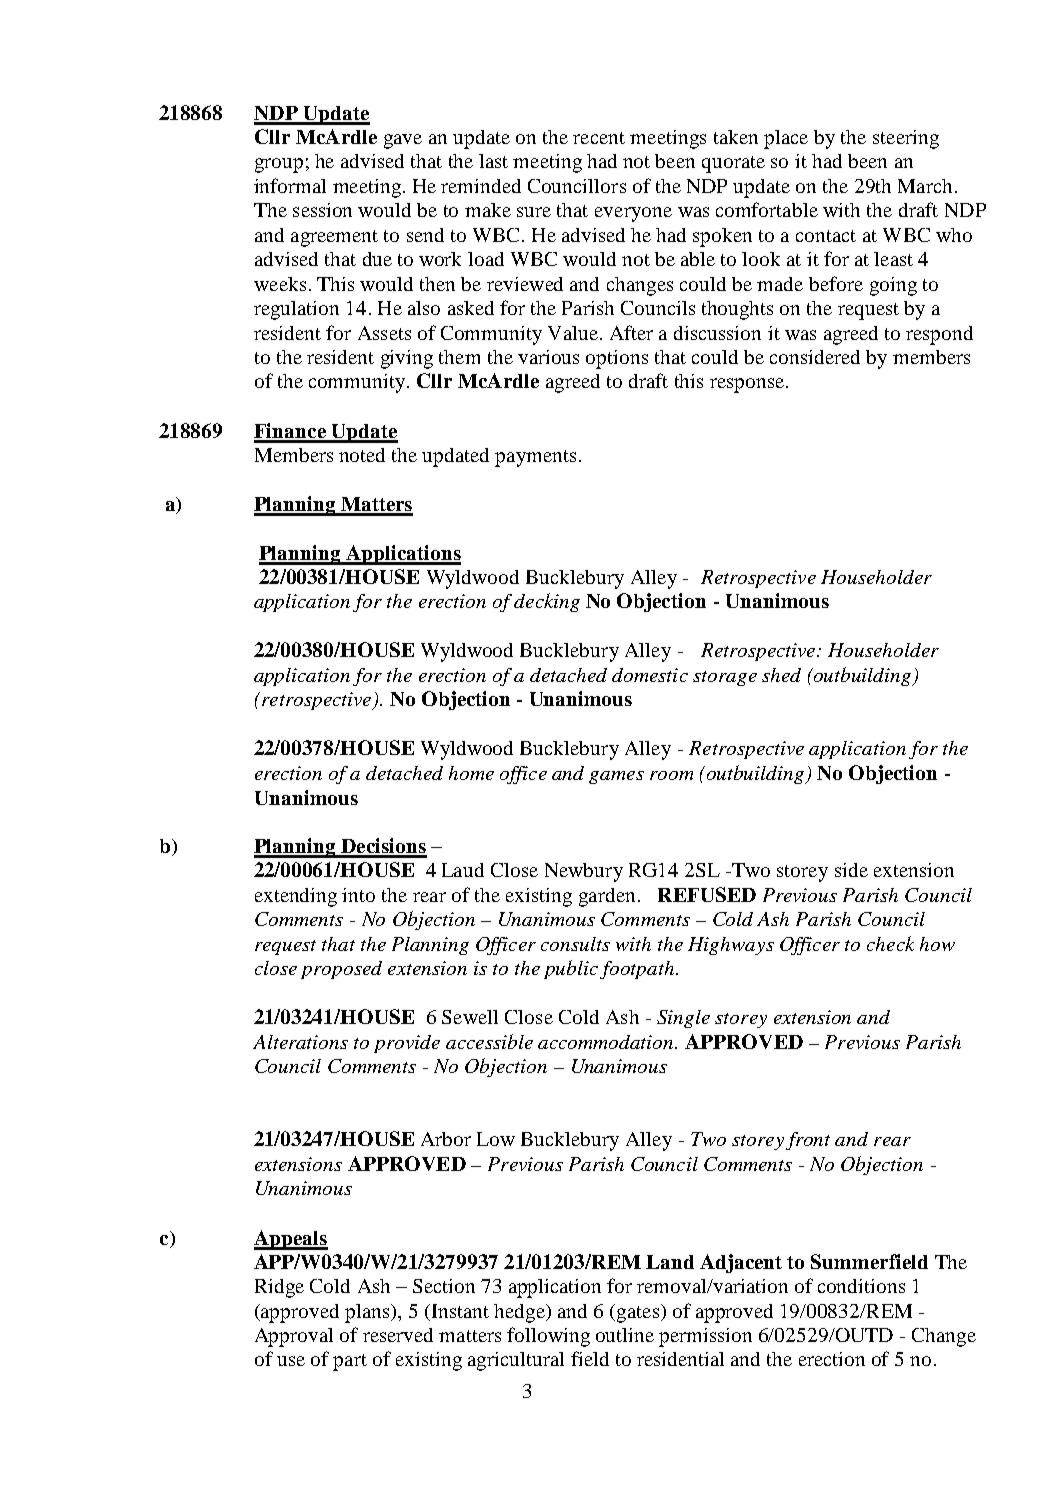 The height and width of the image is (1491, 1055). Describe the element at coordinates (890, 943) in the image. I see `check` at that location.
